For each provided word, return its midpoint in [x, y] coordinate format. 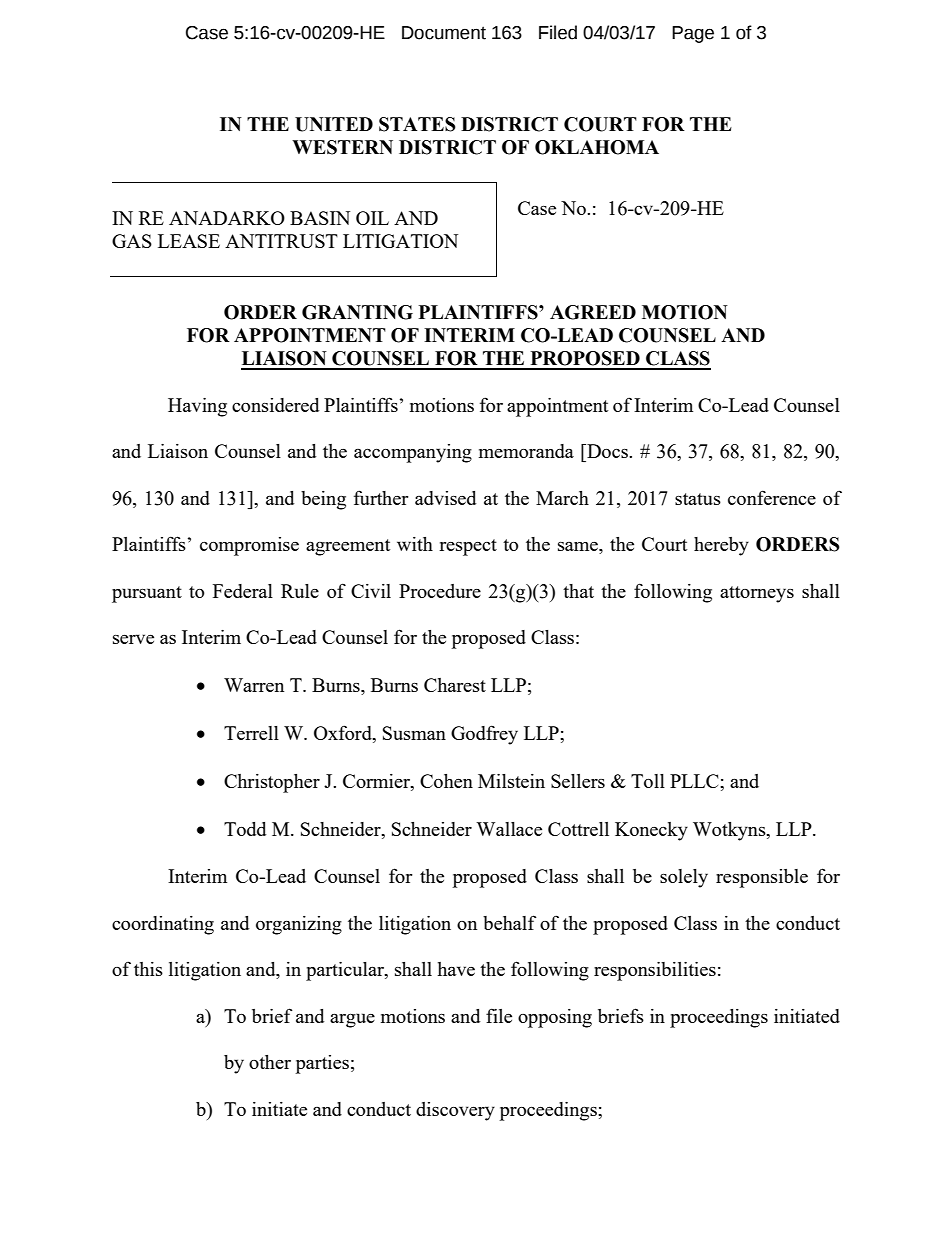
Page [693, 34]
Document [444, 33]
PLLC [695, 781]
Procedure [440, 591]
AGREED [593, 312]
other [270, 1062]
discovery [455, 1111]
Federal [243, 591]
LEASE [189, 241]
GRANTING [357, 312]
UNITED [334, 124]
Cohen [446, 781]
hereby [721, 546]
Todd [245, 829]
